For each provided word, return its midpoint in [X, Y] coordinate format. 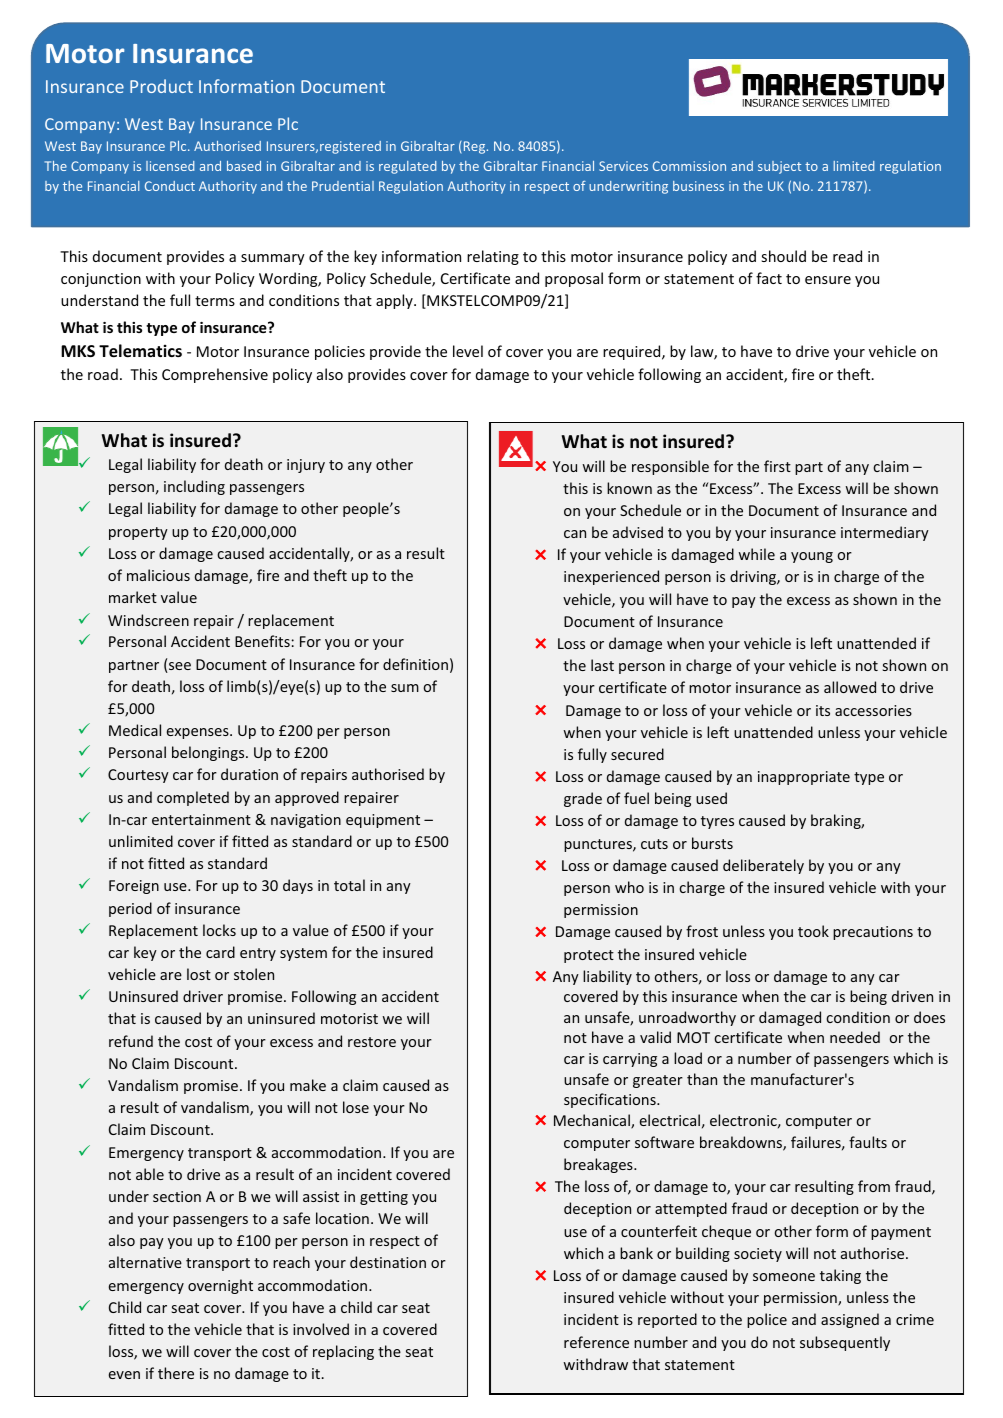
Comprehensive [215, 375]
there [176, 1373]
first [777, 466]
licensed [170, 166]
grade [583, 799]
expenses [199, 733]
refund [131, 1041]
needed [855, 1037]
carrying [630, 1060]
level [468, 351]
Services [623, 166]
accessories [873, 710]
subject [779, 167]
